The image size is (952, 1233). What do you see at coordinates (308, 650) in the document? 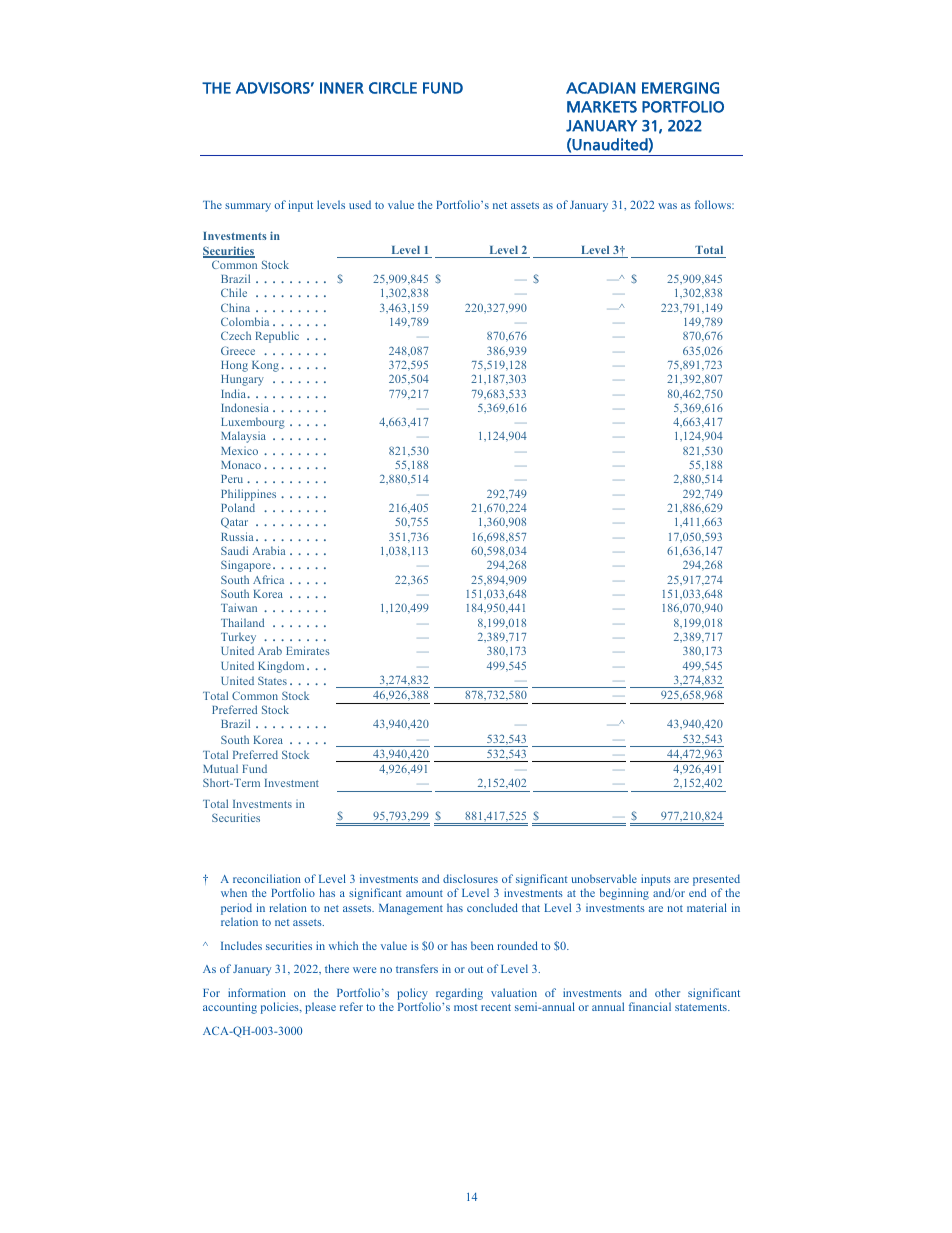
I see `Emirates` at bounding box center [308, 650].
